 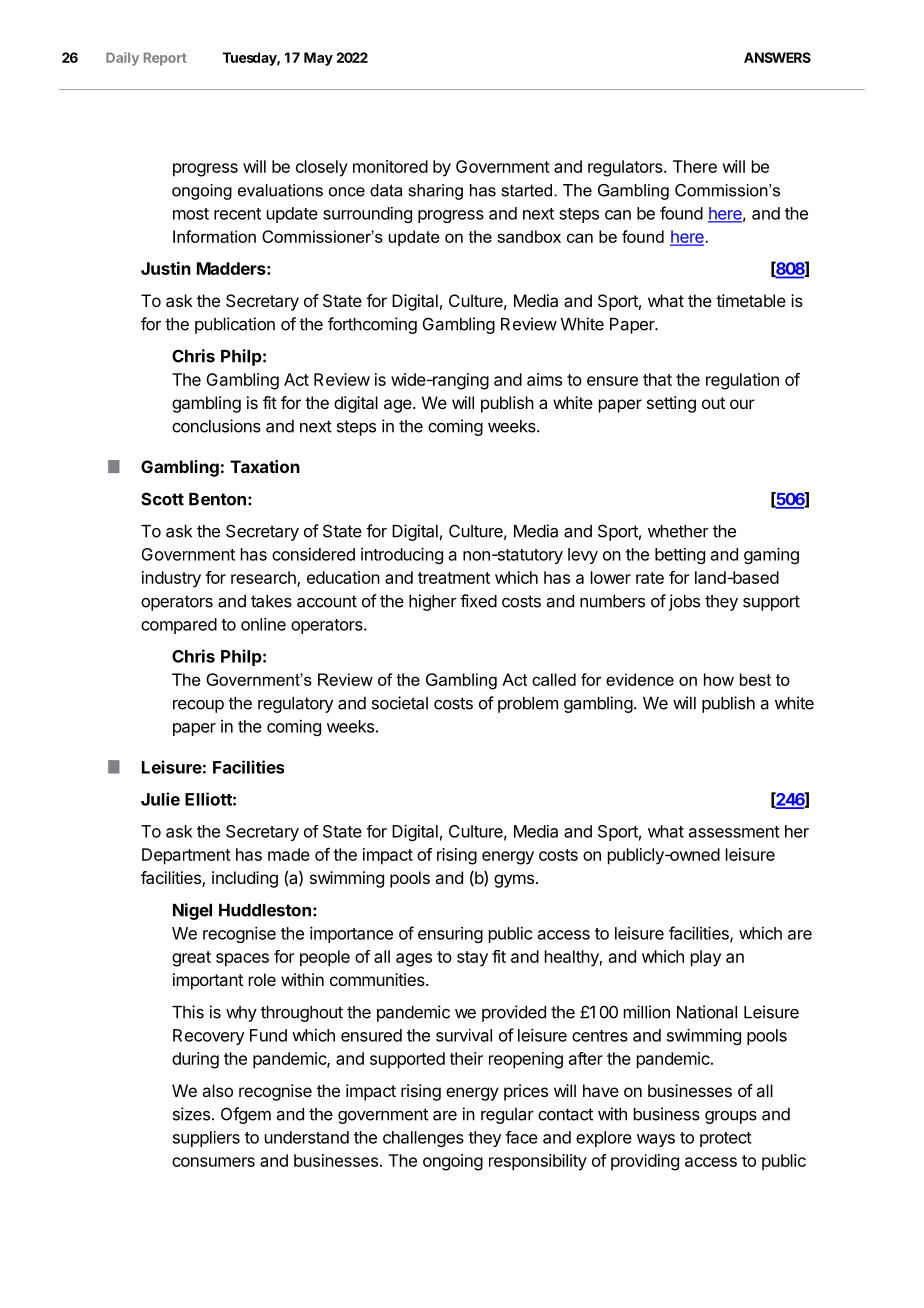 What do you see at coordinates (544, 379) in the screenshot?
I see `aims` at bounding box center [544, 379].
